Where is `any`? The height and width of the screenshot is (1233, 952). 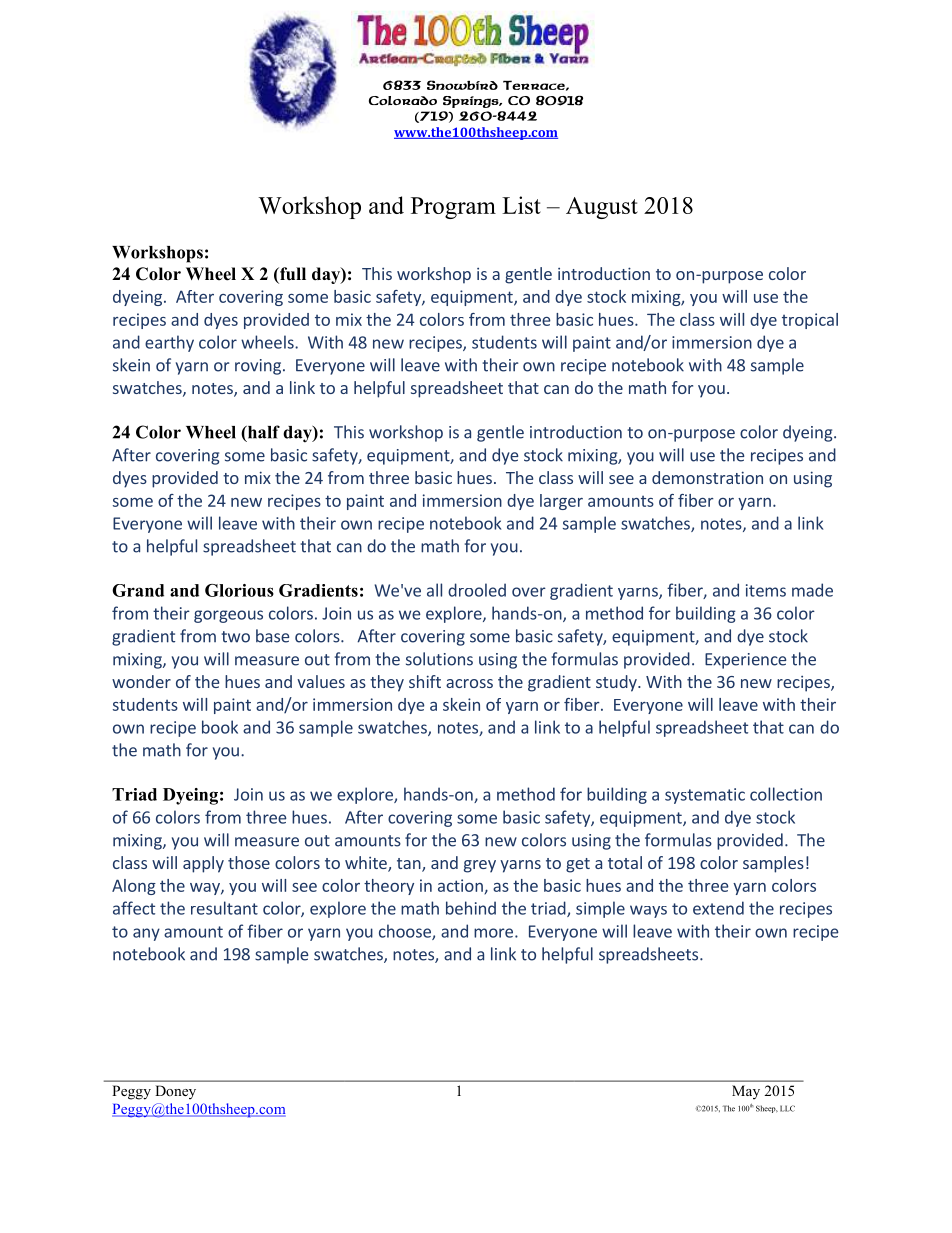 any is located at coordinates (146, 934).
